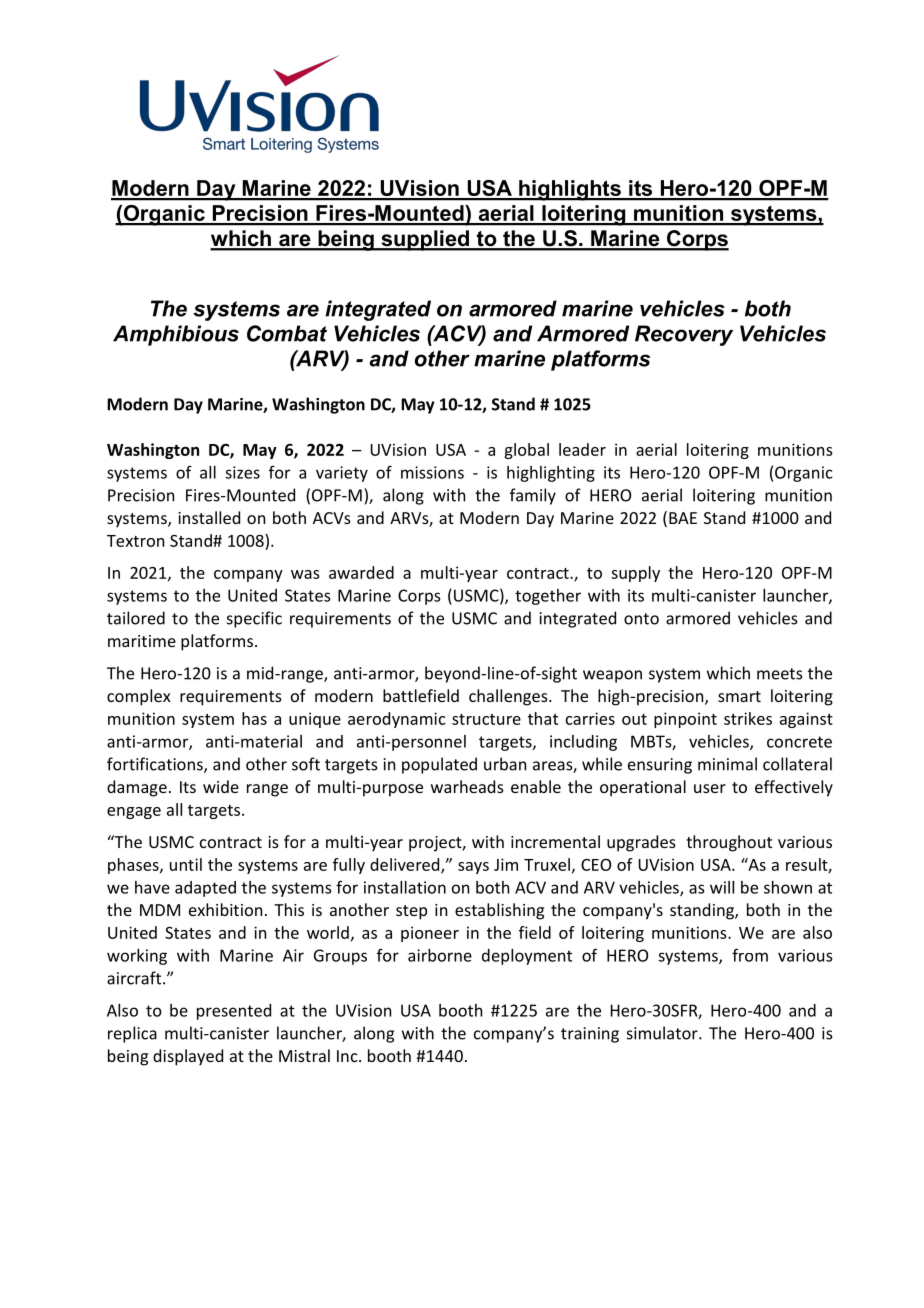  What do you see at coordinates (176, 335) in the image?
I see `Amphibious` at bounding box center [176, 335].
